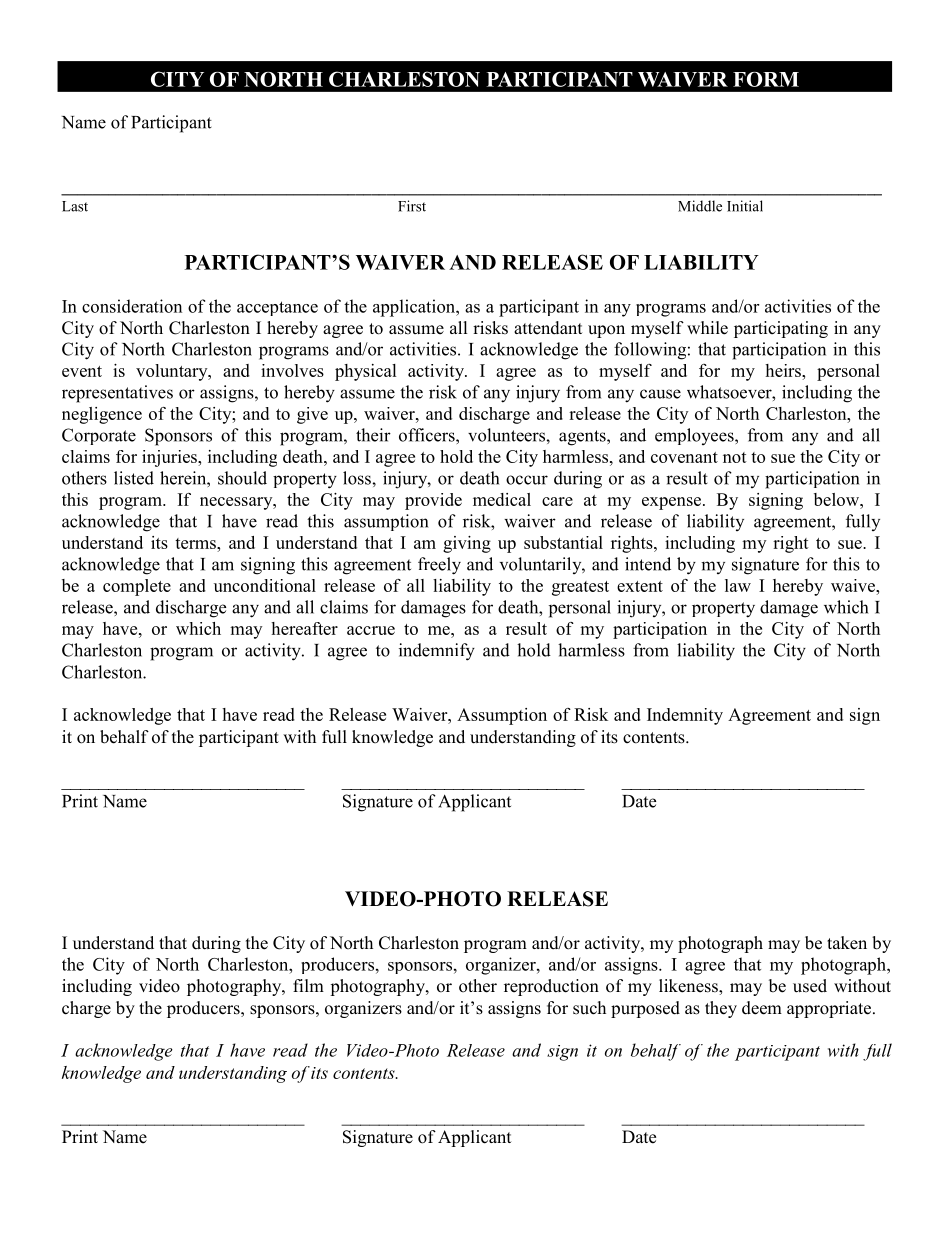 This document has height=1233, width=952. I want to click on FORM, so click(766, 79).
